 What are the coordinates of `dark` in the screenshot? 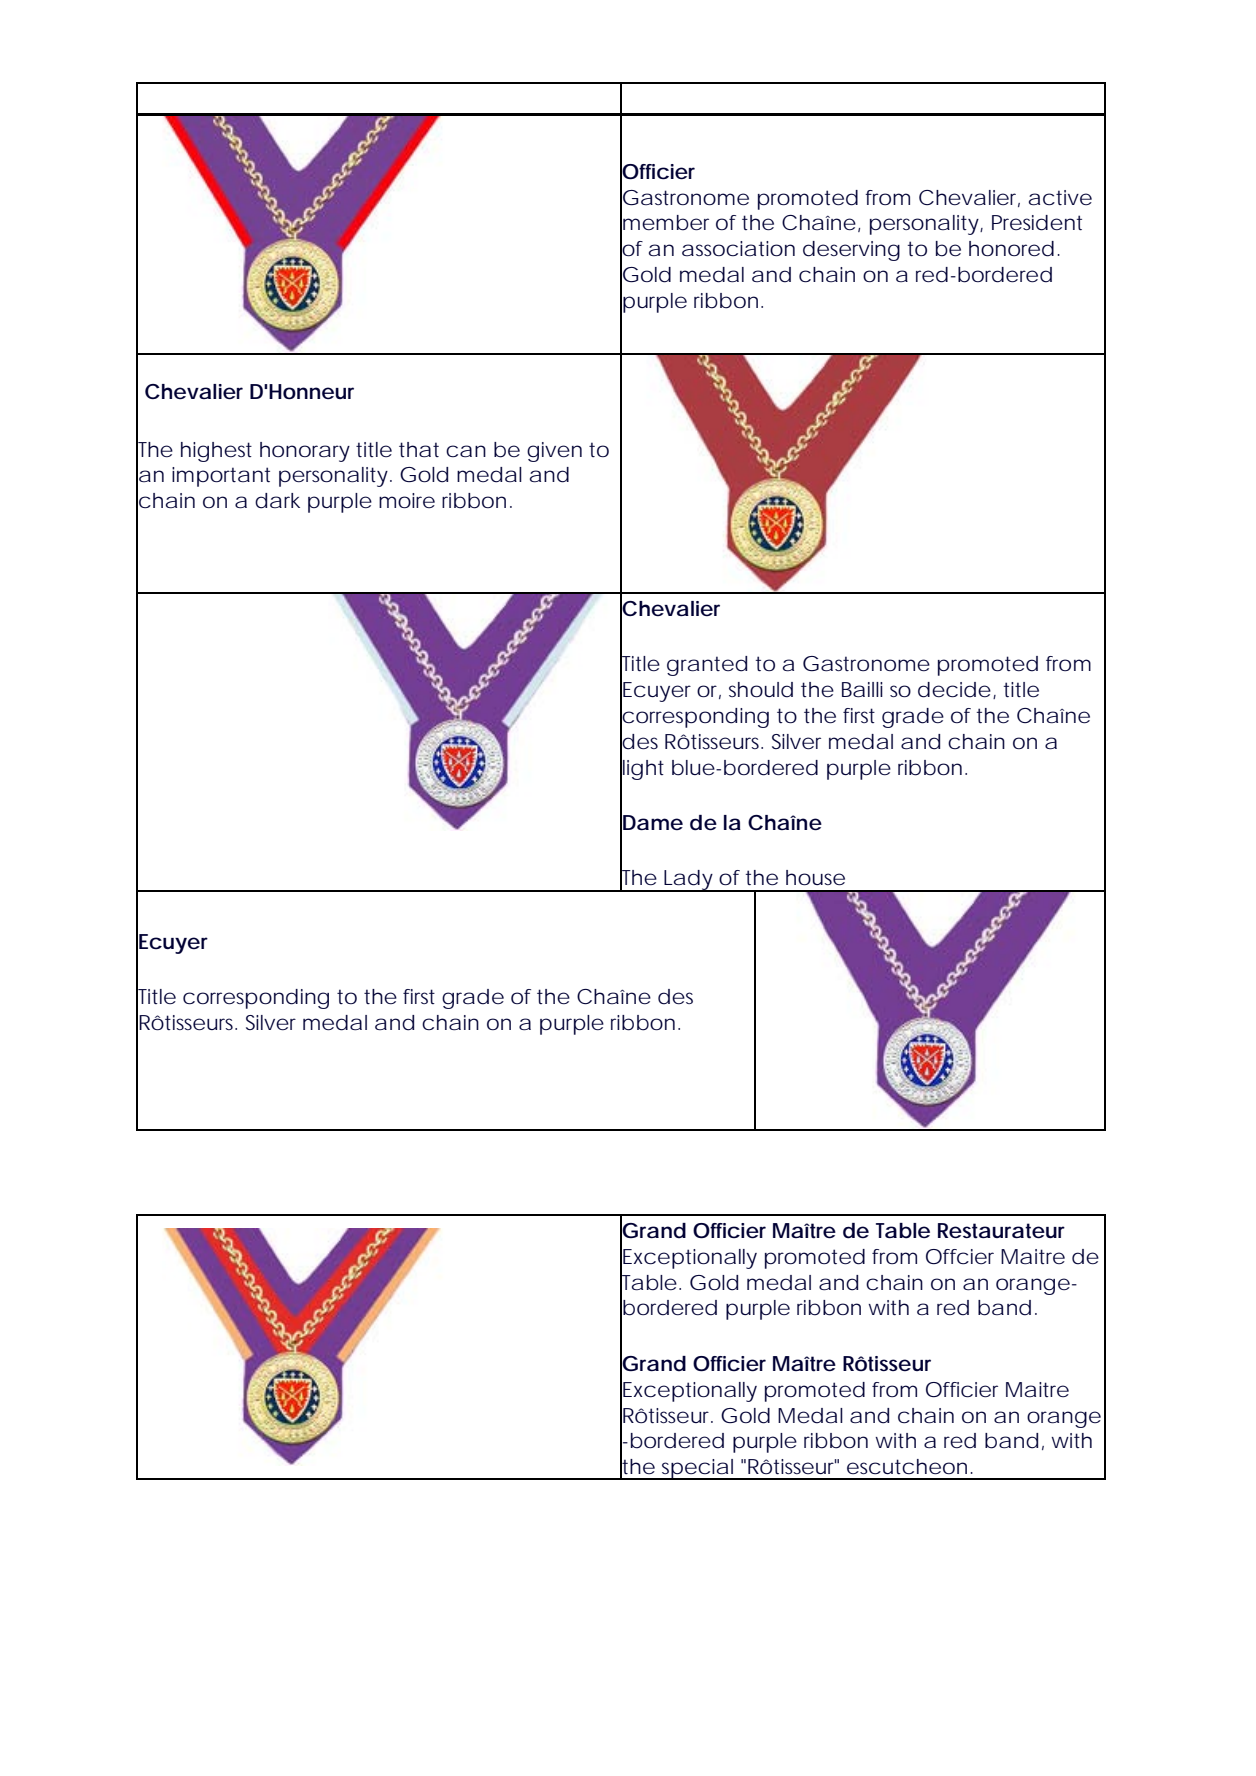 It's located at (277, 501).
